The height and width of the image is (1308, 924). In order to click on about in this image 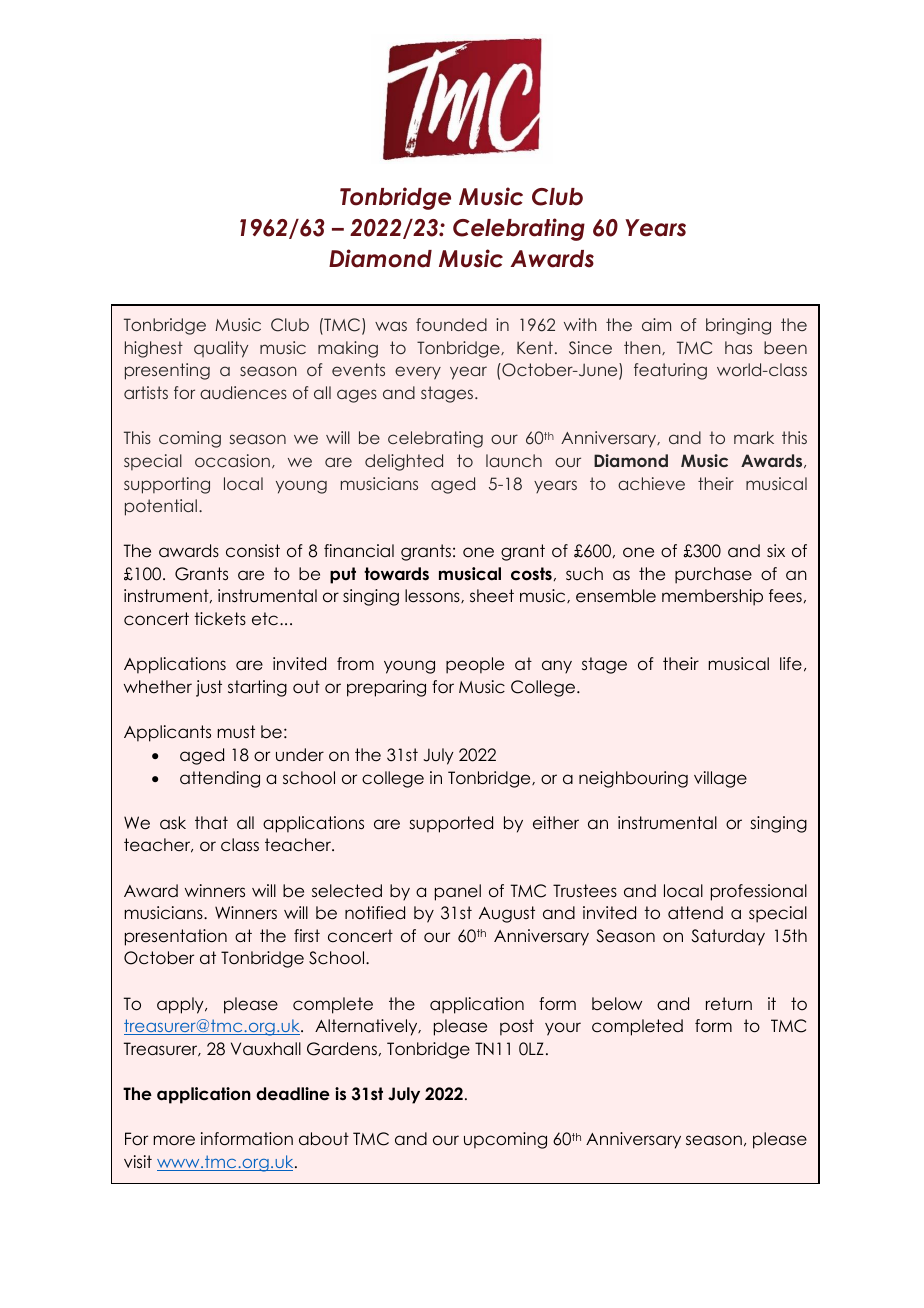, I will do `click(324, 1139)`.
